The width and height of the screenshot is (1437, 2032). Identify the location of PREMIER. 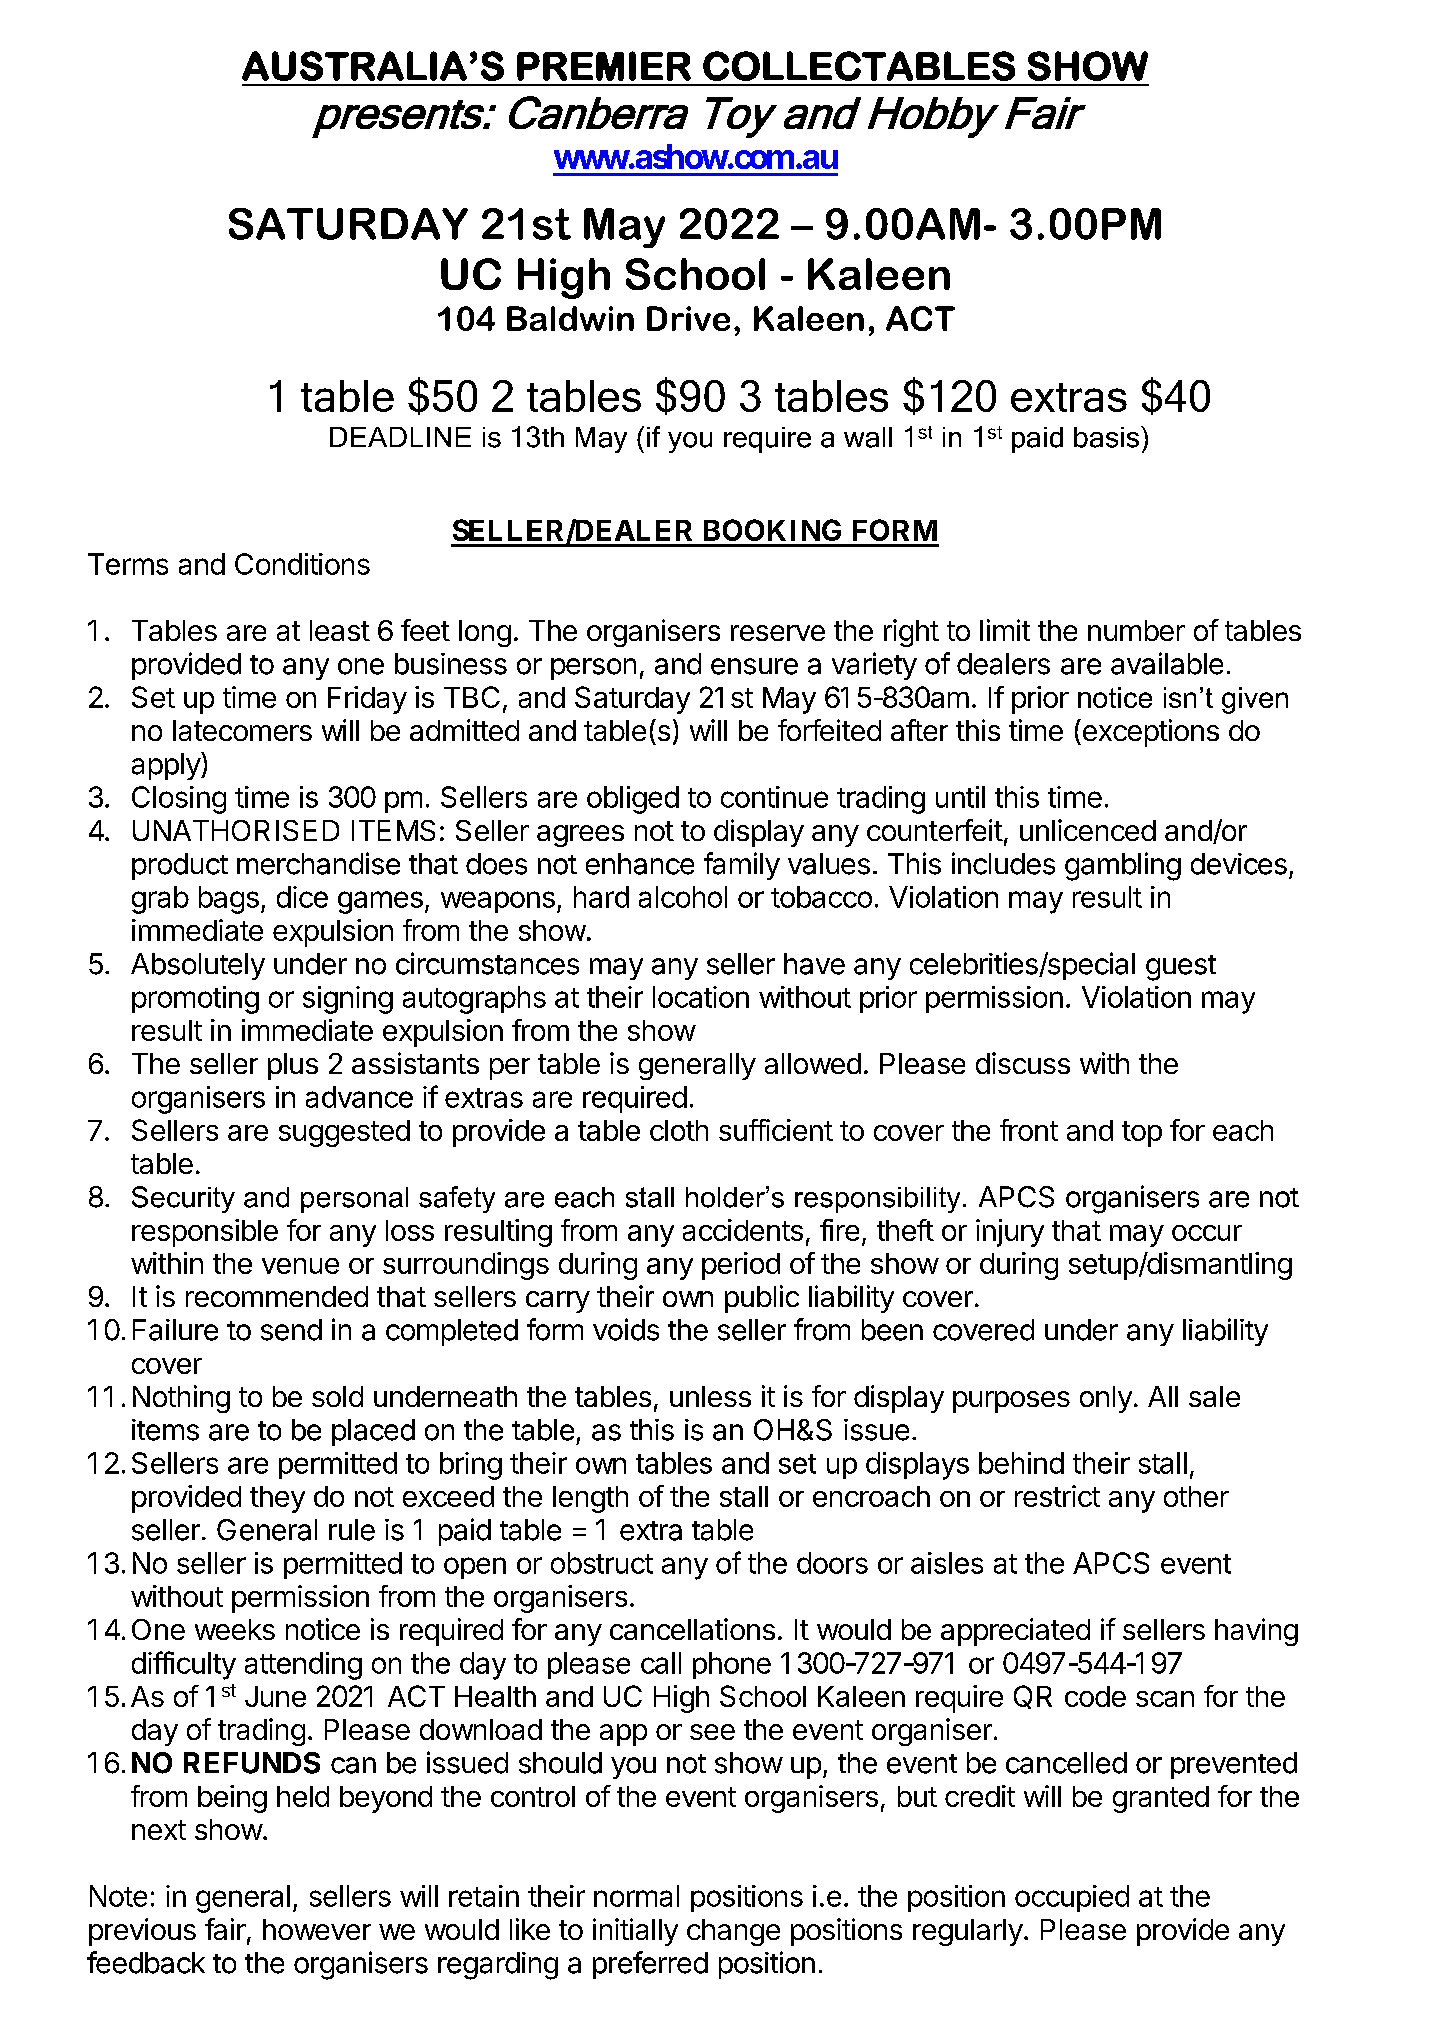
(604, 66).
